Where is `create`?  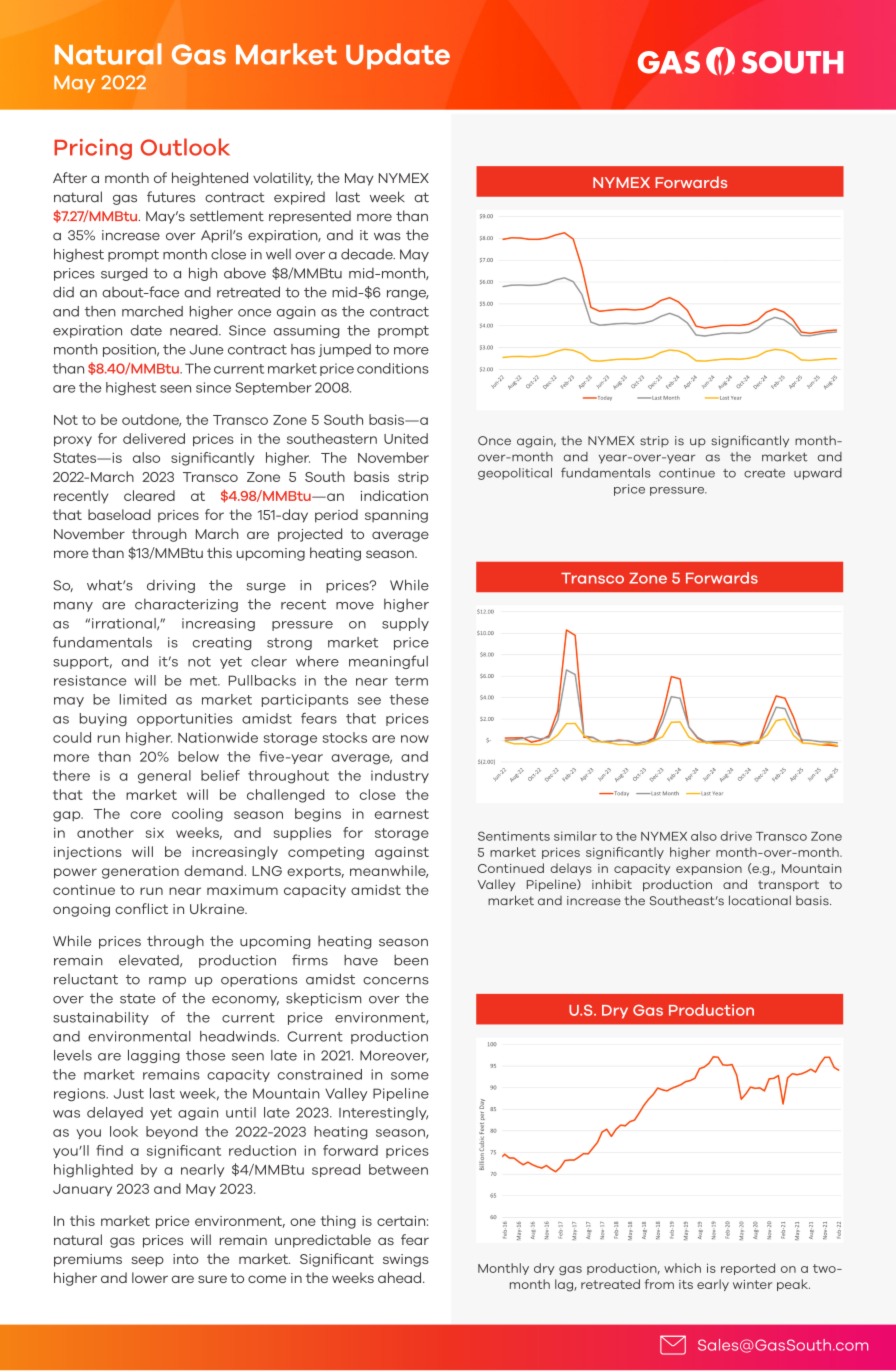 create is located at coordinates (764, 473).
